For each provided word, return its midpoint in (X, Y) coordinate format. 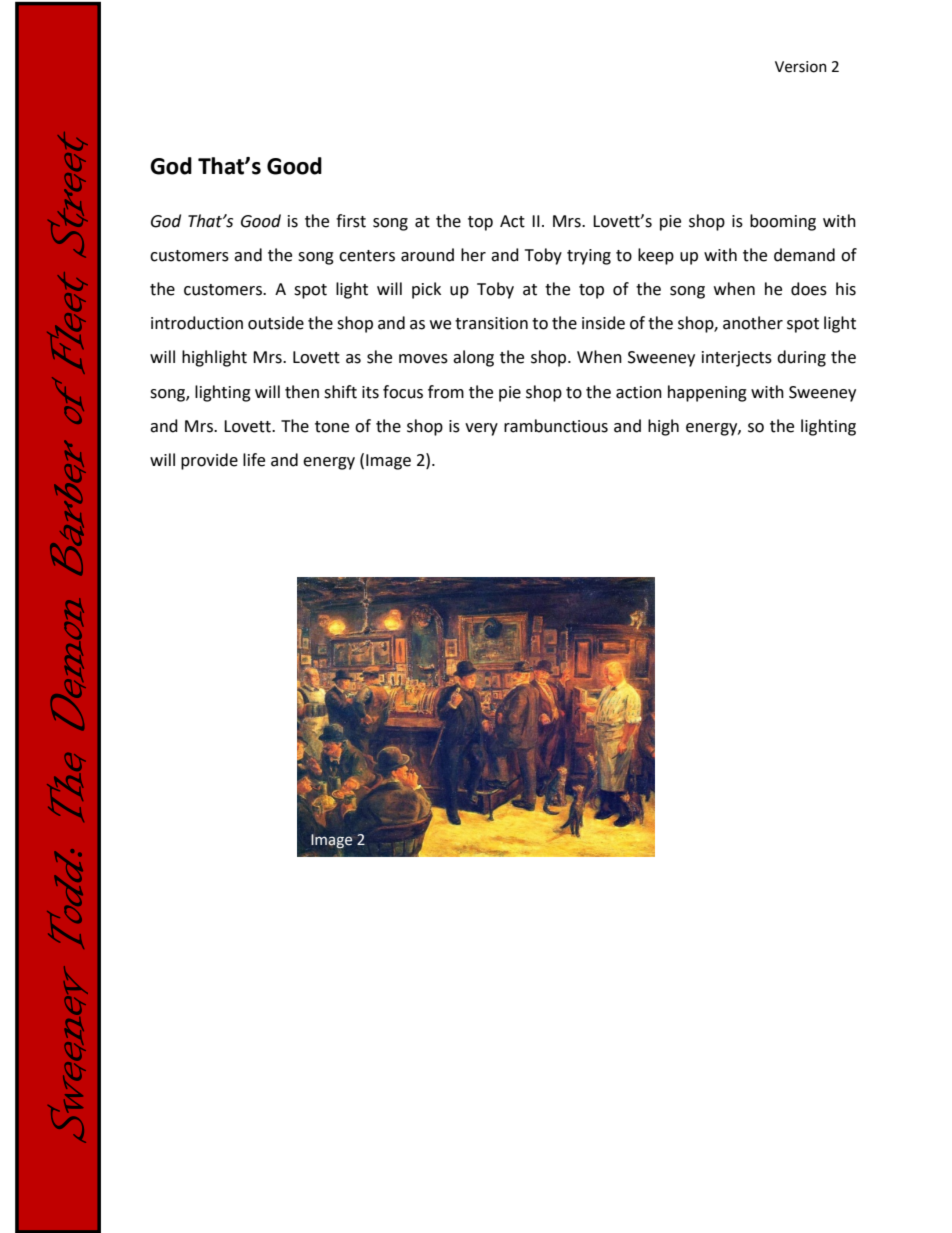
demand (804, 255)
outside (276, 323)
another (753, 323)
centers (367, 256)
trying (589, 257)
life (254, 460)
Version (801, 67)
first (351, 221)
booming (783, 222)
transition (491, 323)
